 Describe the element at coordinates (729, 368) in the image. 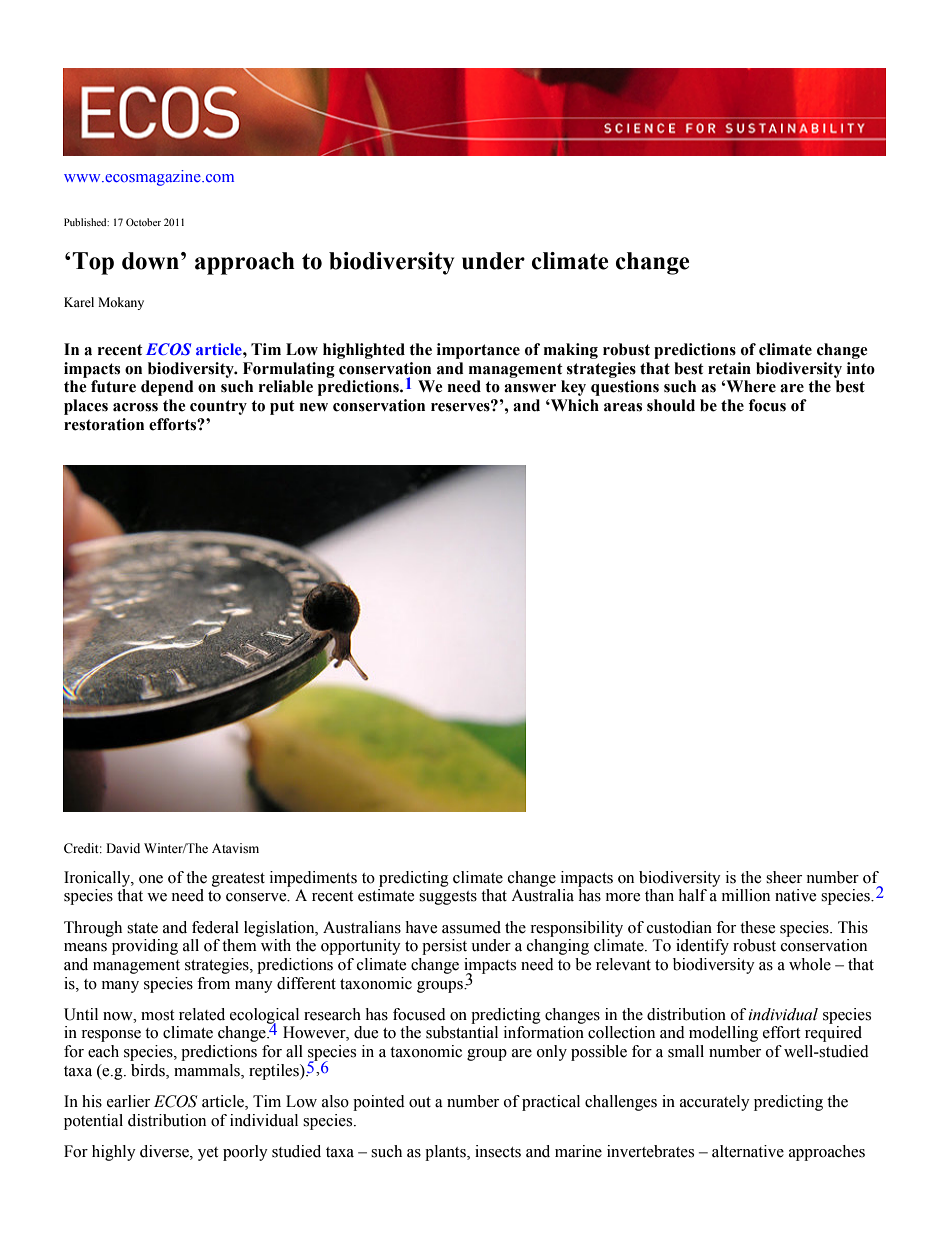

I see `retain` at that location.
